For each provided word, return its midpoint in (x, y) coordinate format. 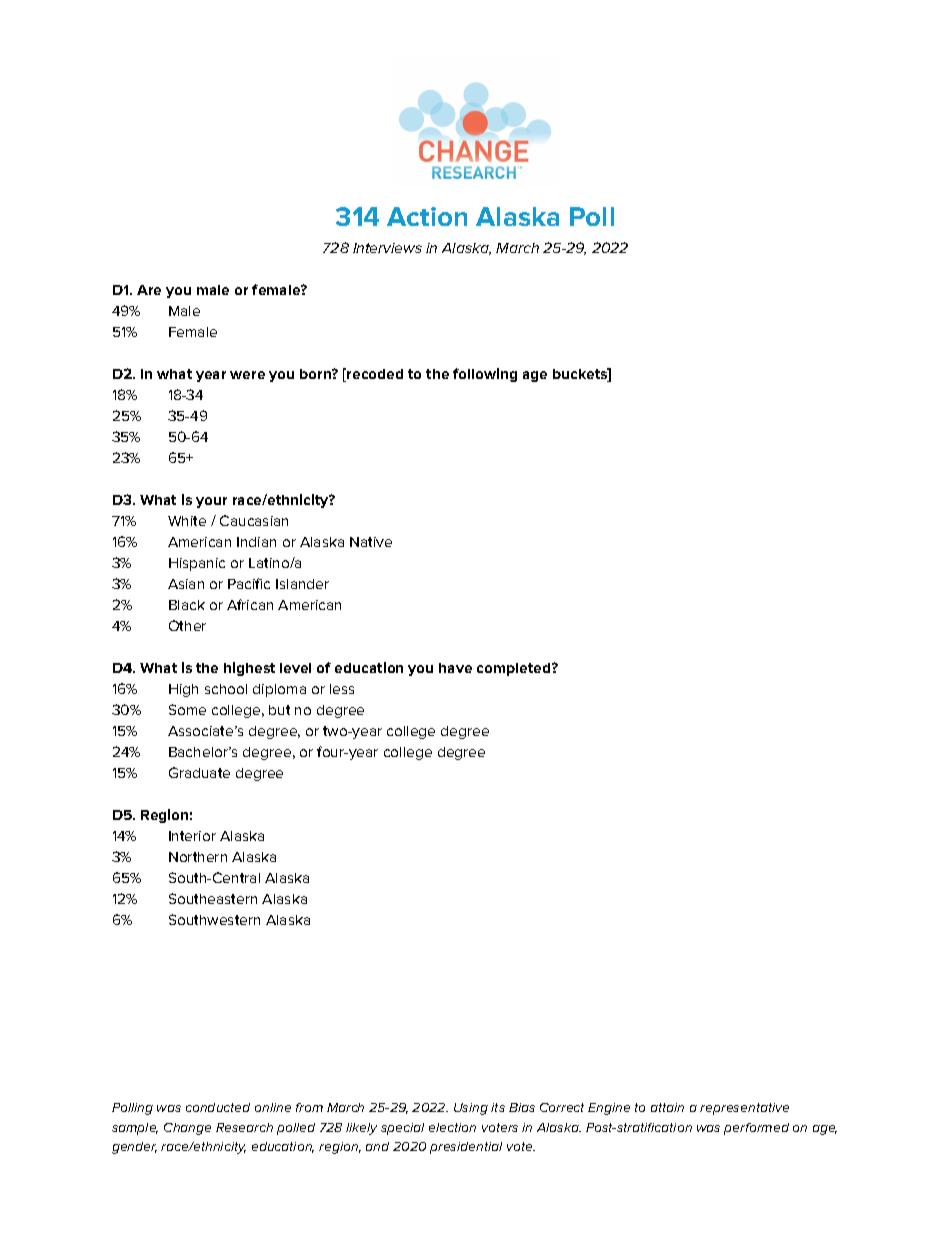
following (485, 375)
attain (667, 1107)
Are (149, 290)
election (452, 1127)
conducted (218, 1107)
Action (427, 216)
